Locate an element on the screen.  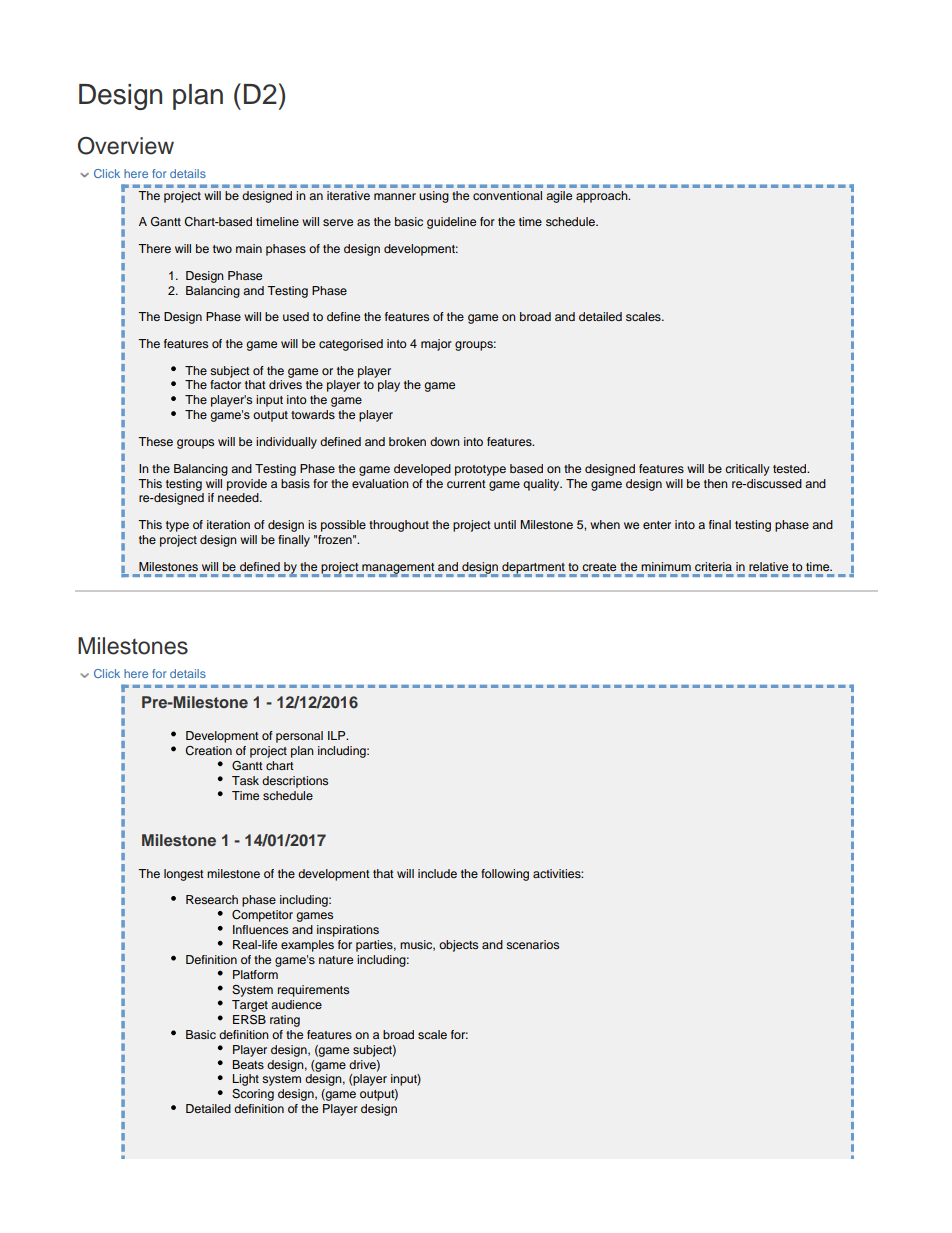
Overview is located at coordinates (126, 146).
